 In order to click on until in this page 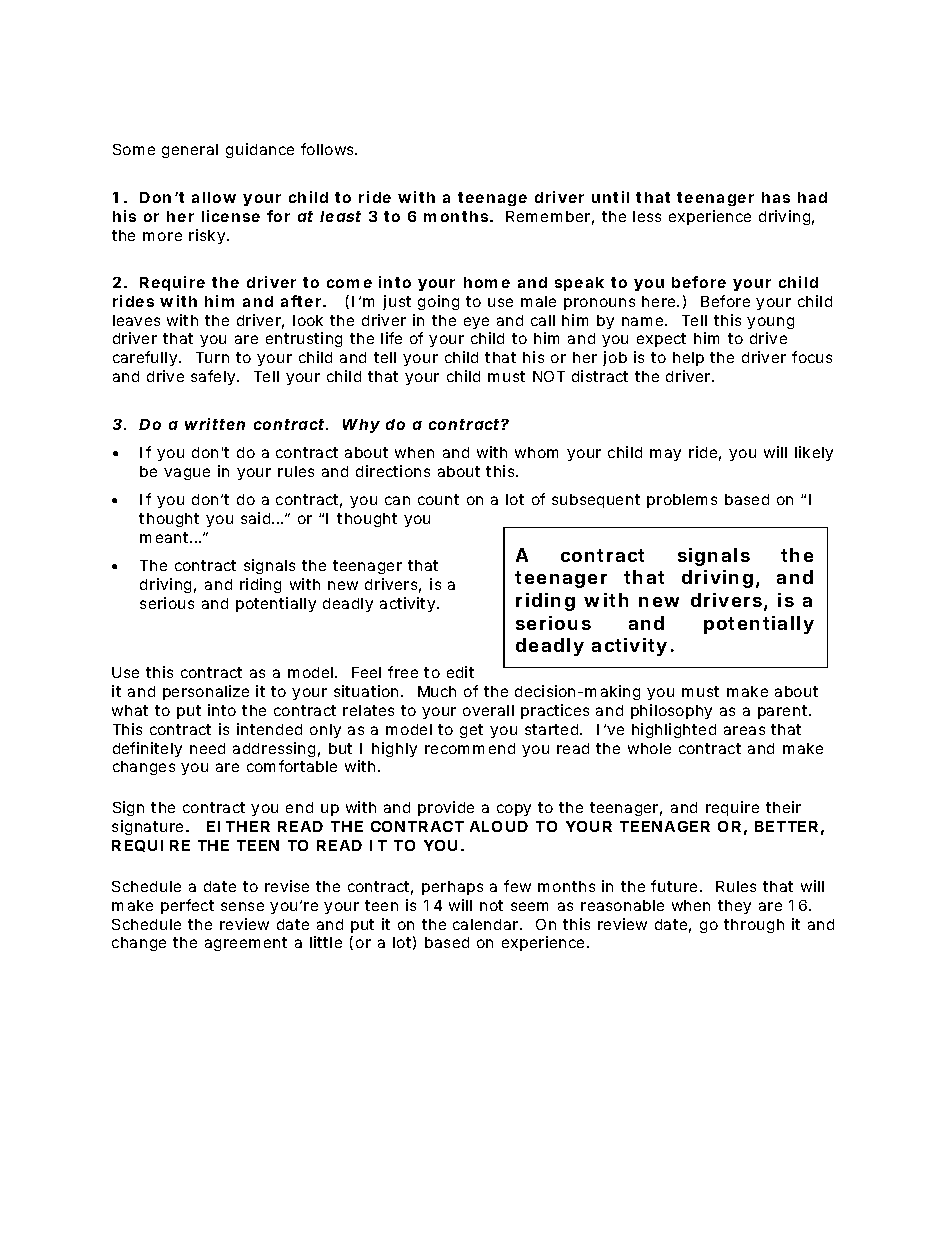, I will do `click(610, 197)`.
